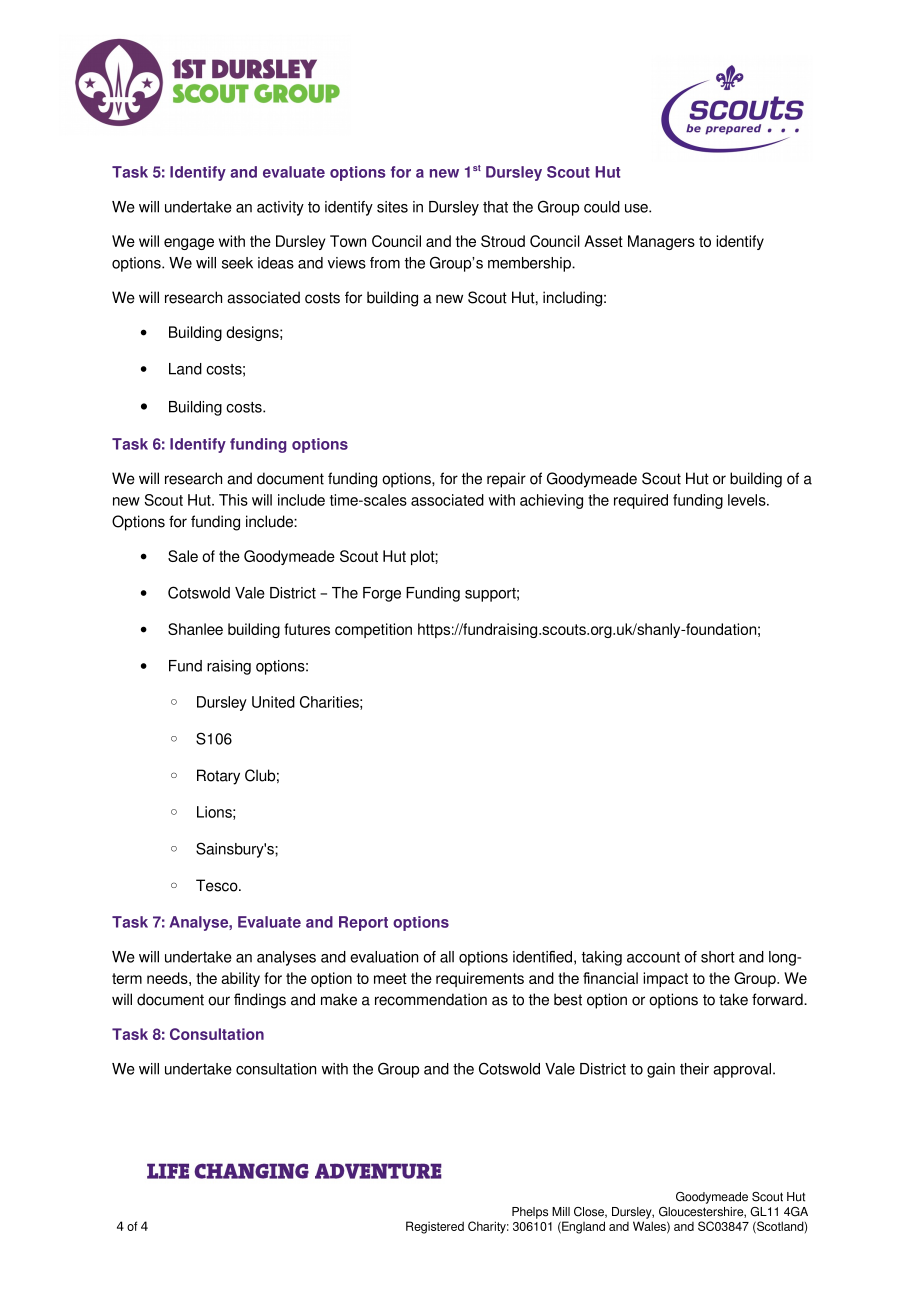  What do you see at coordinates (218, 777) in the screenshot?
I see `Rotary` at bounding box center [218, 777].
